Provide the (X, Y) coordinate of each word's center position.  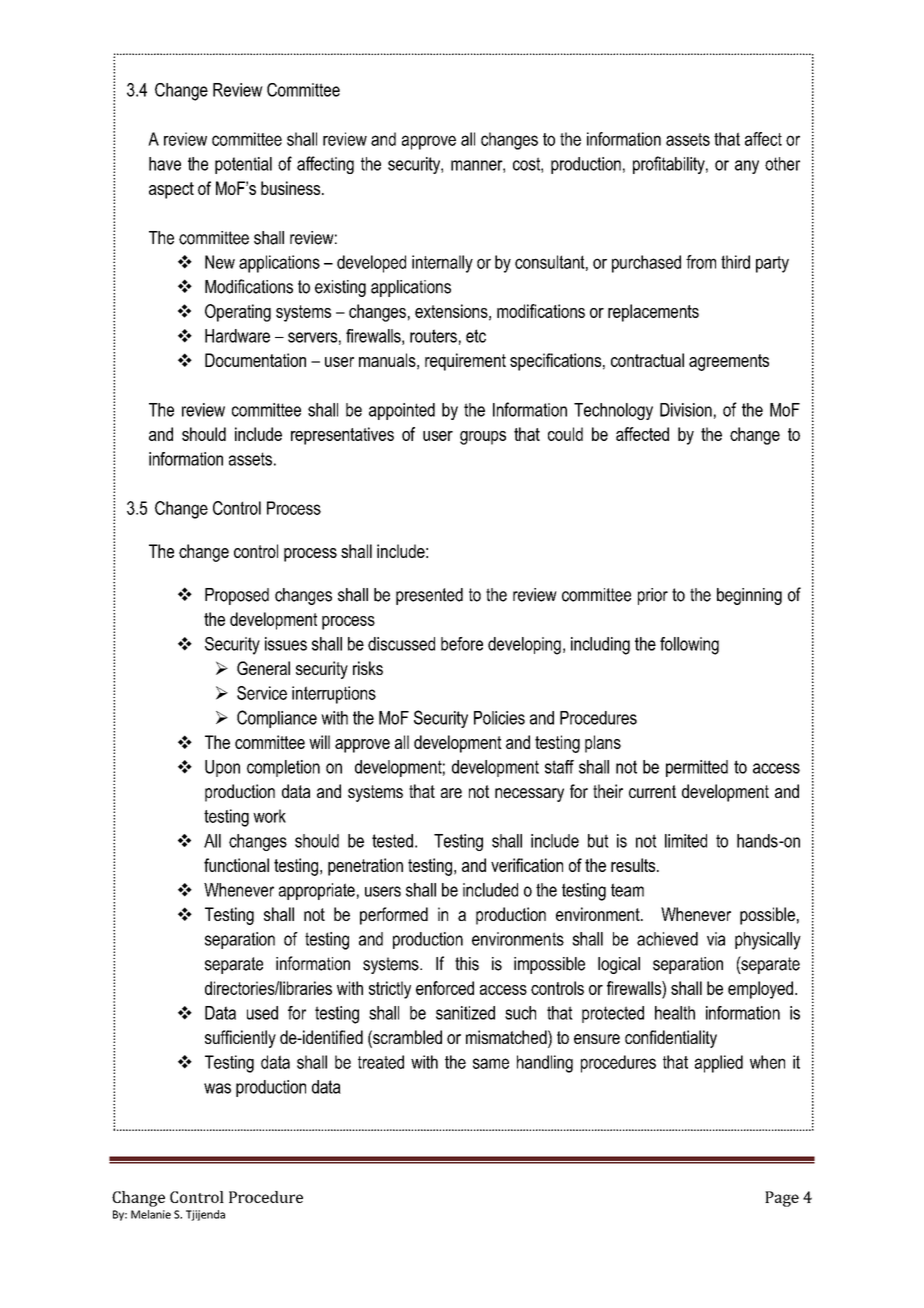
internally (442, 264)
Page (782, 1199)
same (491, 1063)
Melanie (151, 1214)
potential (243, 165)
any (747, 167)
